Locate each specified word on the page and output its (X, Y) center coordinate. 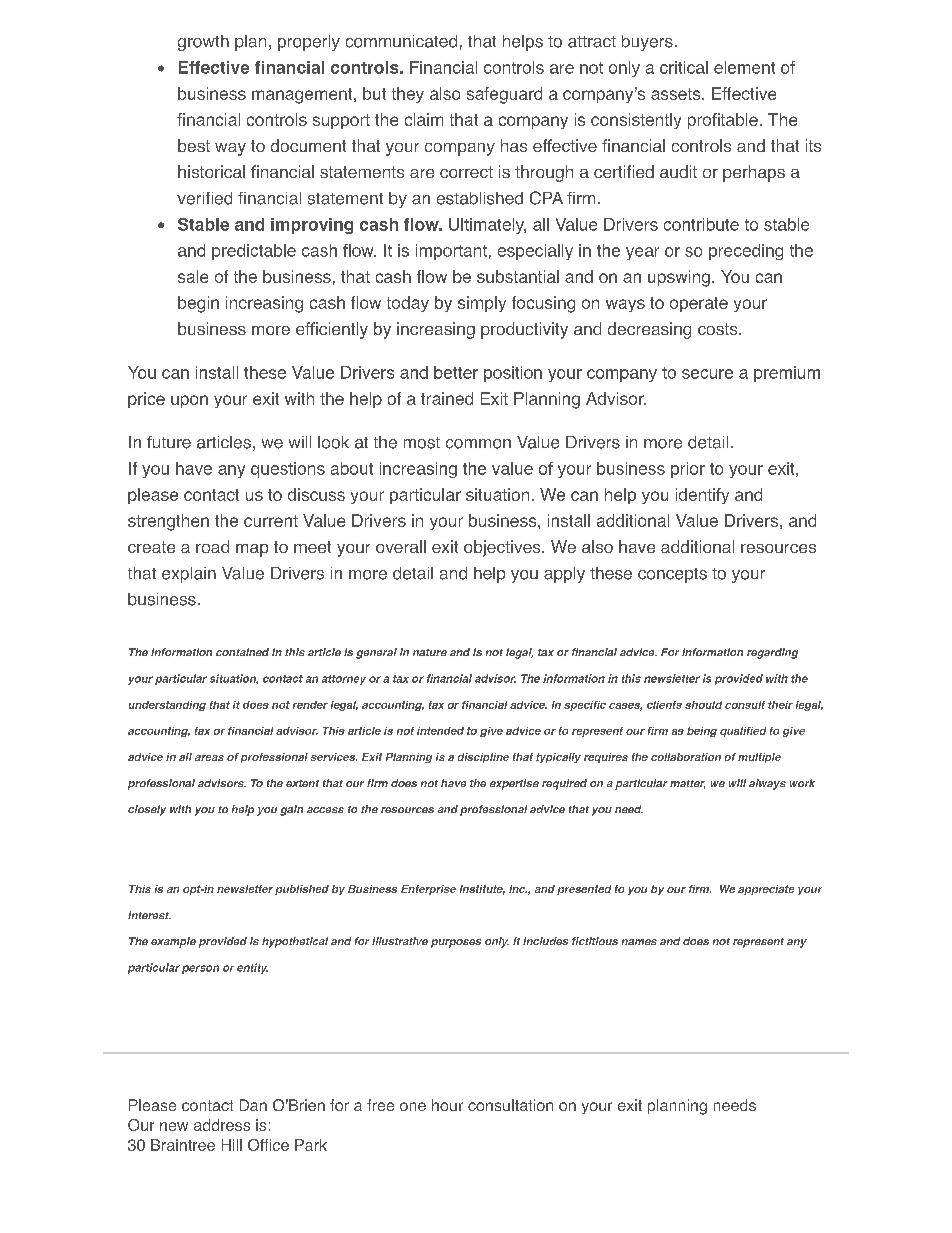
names (639, 942)
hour (447, 1105)
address (222, 1125)
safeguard (504, 95)
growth (203, 43)
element (744, 67)
